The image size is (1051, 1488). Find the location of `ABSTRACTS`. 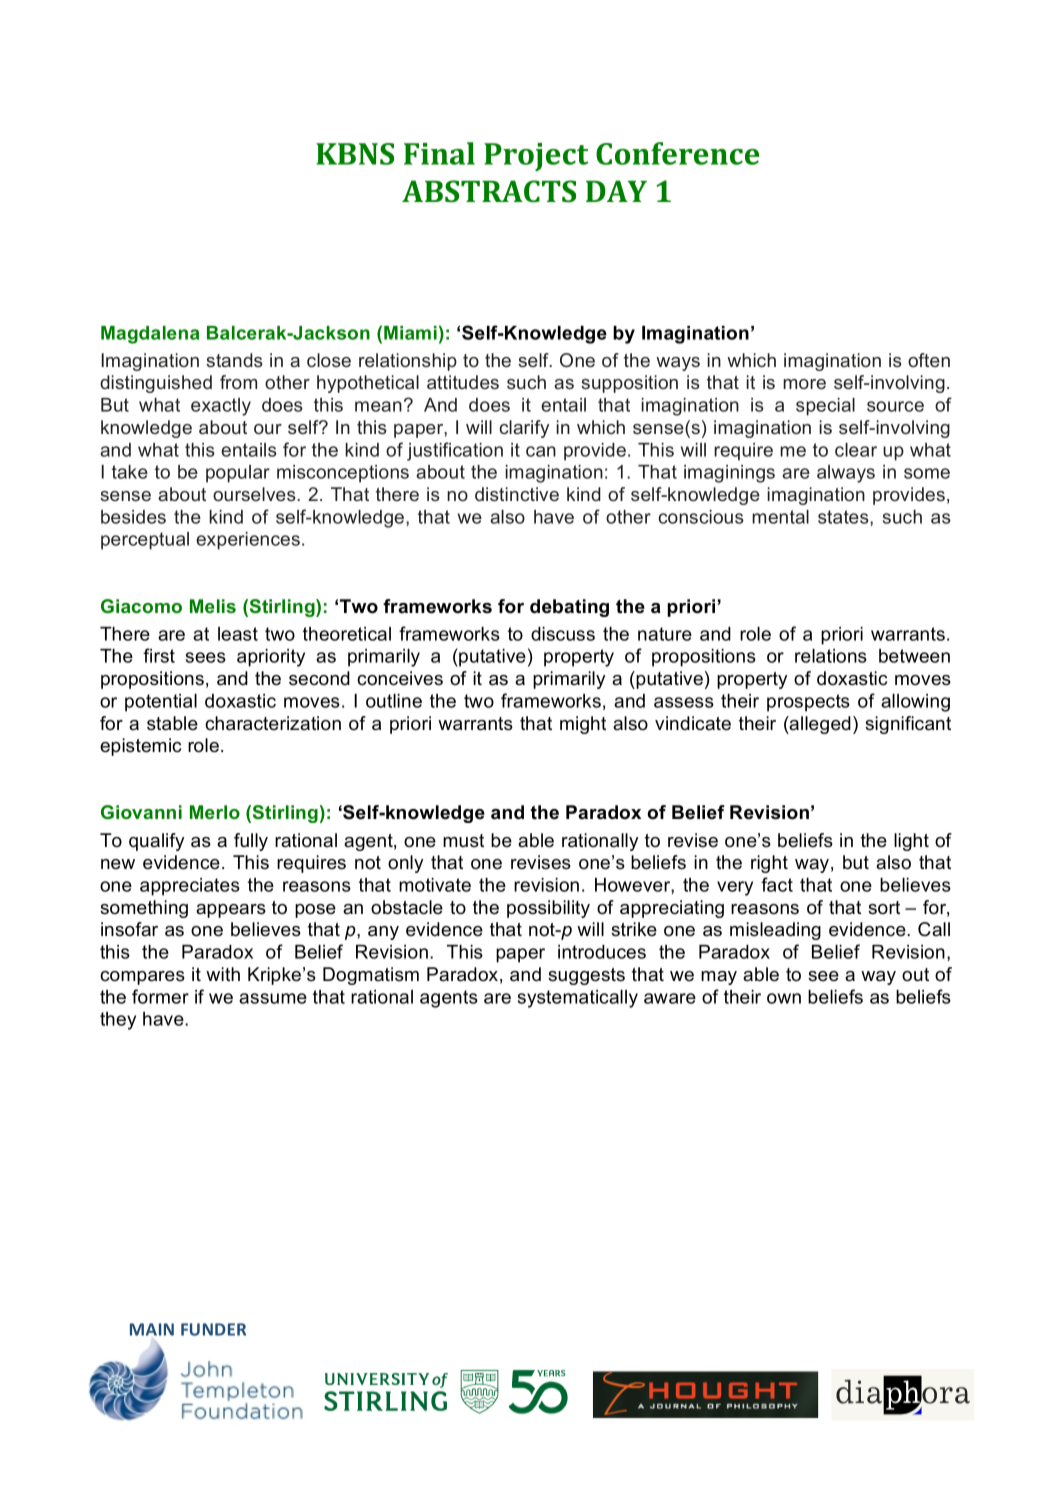

ABSTRACTS is located at coordinates (489, 191).
